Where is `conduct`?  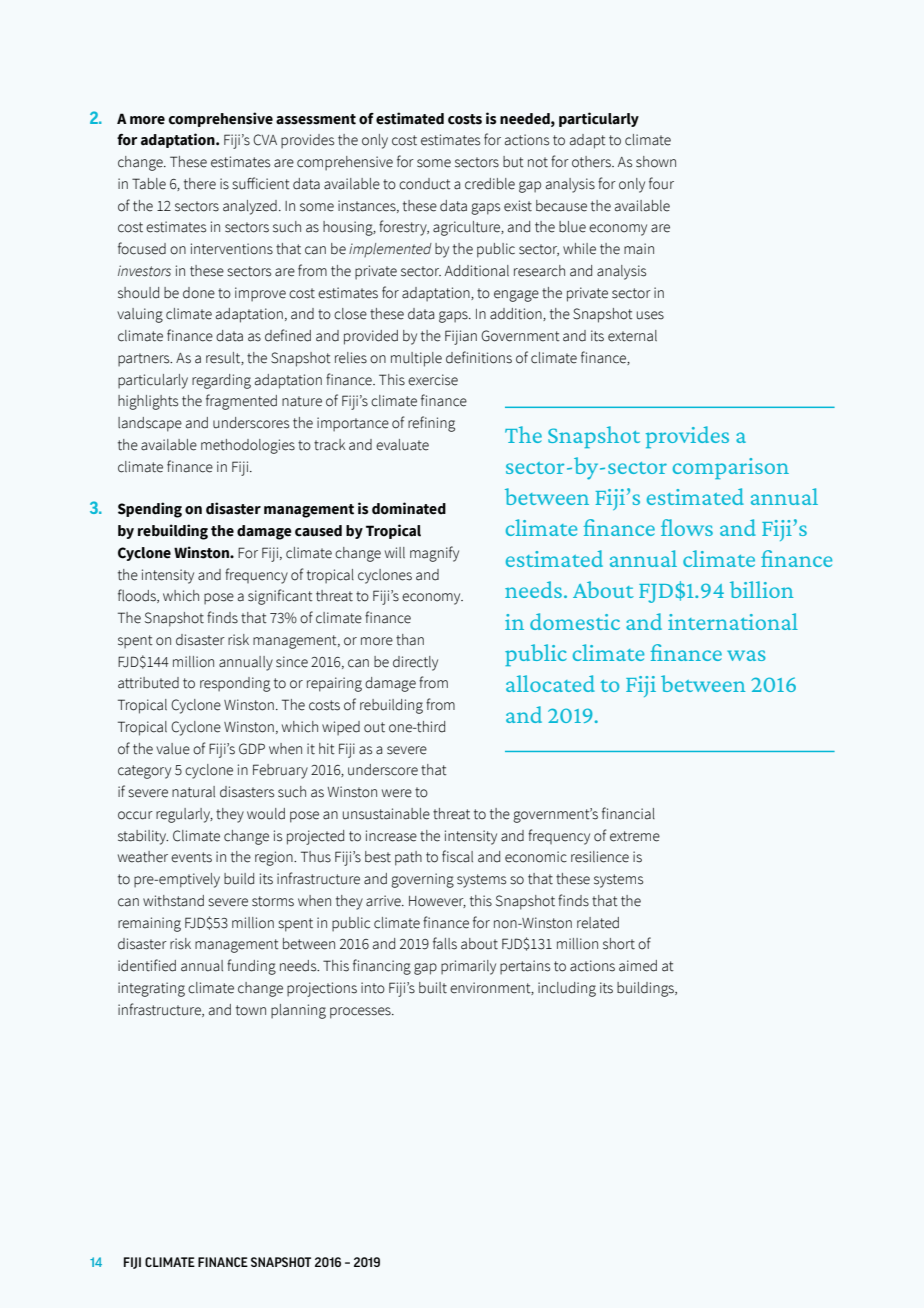
conduct is located at coordinates (425, 184).
